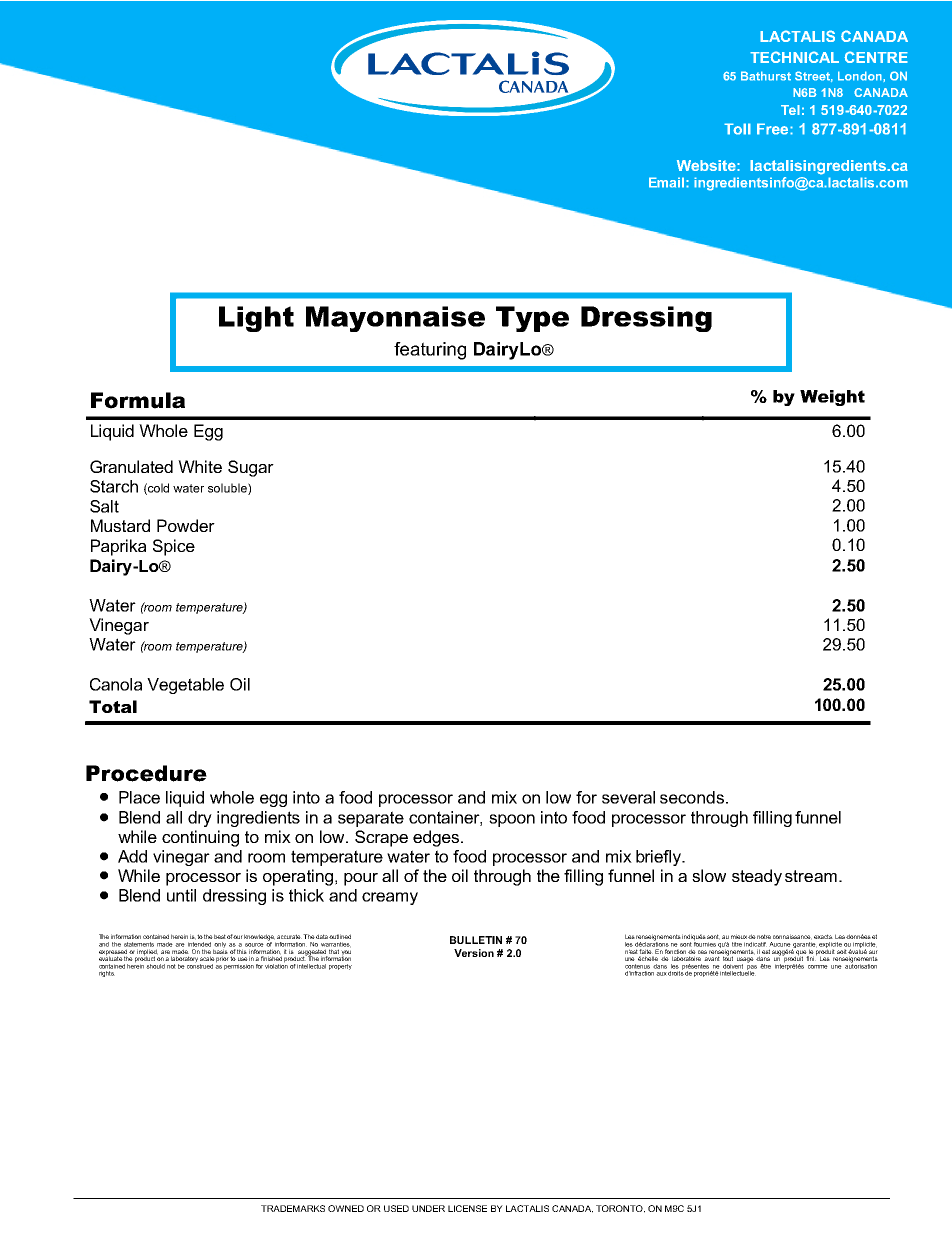 Image resolution: width=952 pixels, height=1233 pixels. I want to click on Bathurst, so click(766, 76).
